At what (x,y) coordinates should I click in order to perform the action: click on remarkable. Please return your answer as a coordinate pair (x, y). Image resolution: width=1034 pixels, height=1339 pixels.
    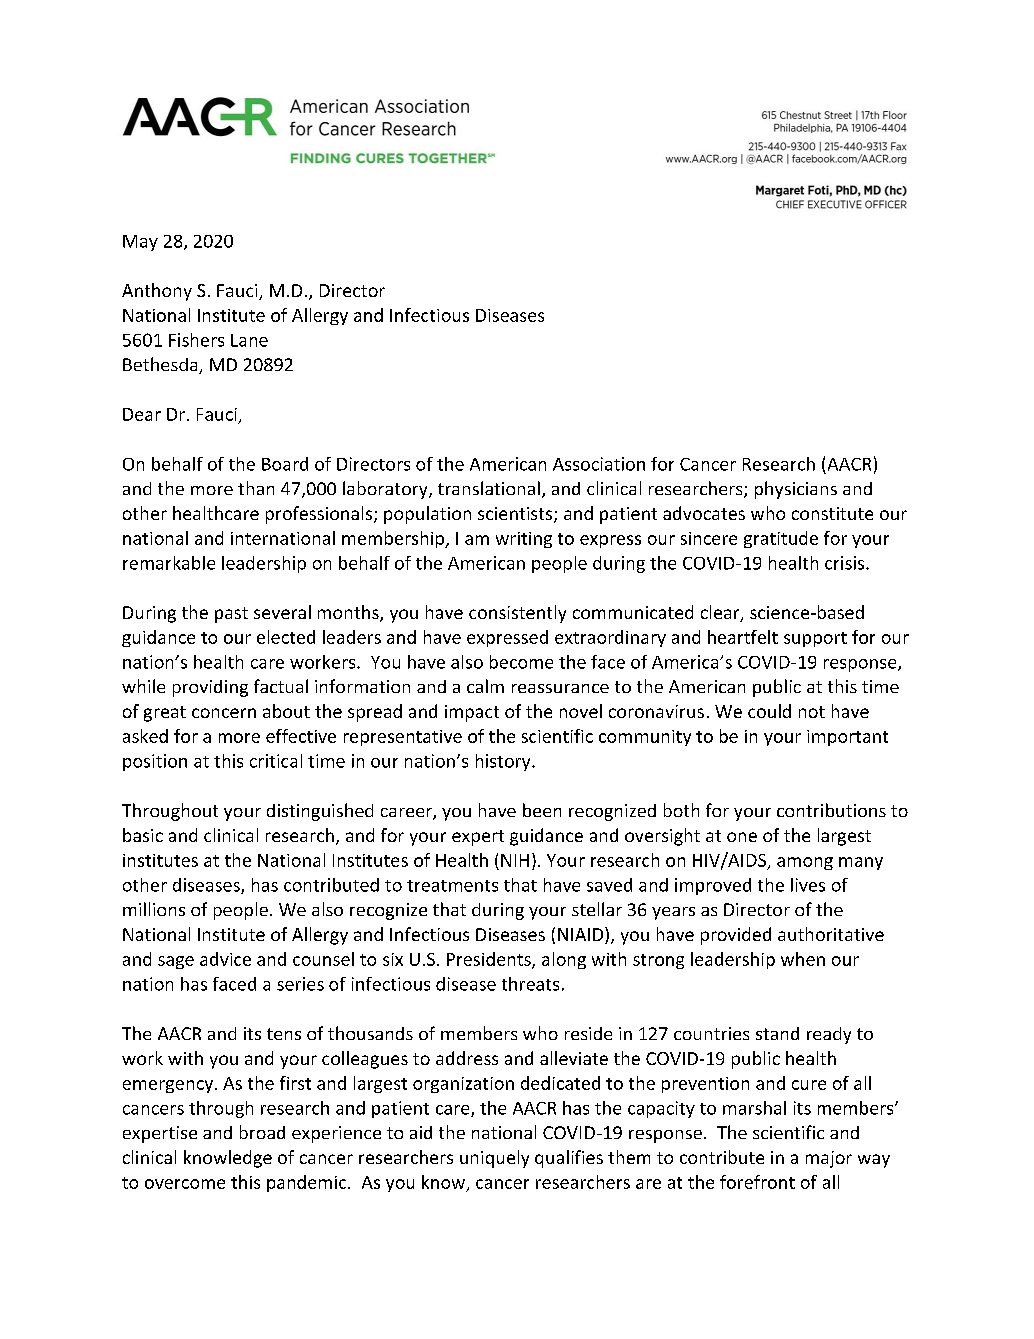
    Looking at the image, I should click on (169, 563).
